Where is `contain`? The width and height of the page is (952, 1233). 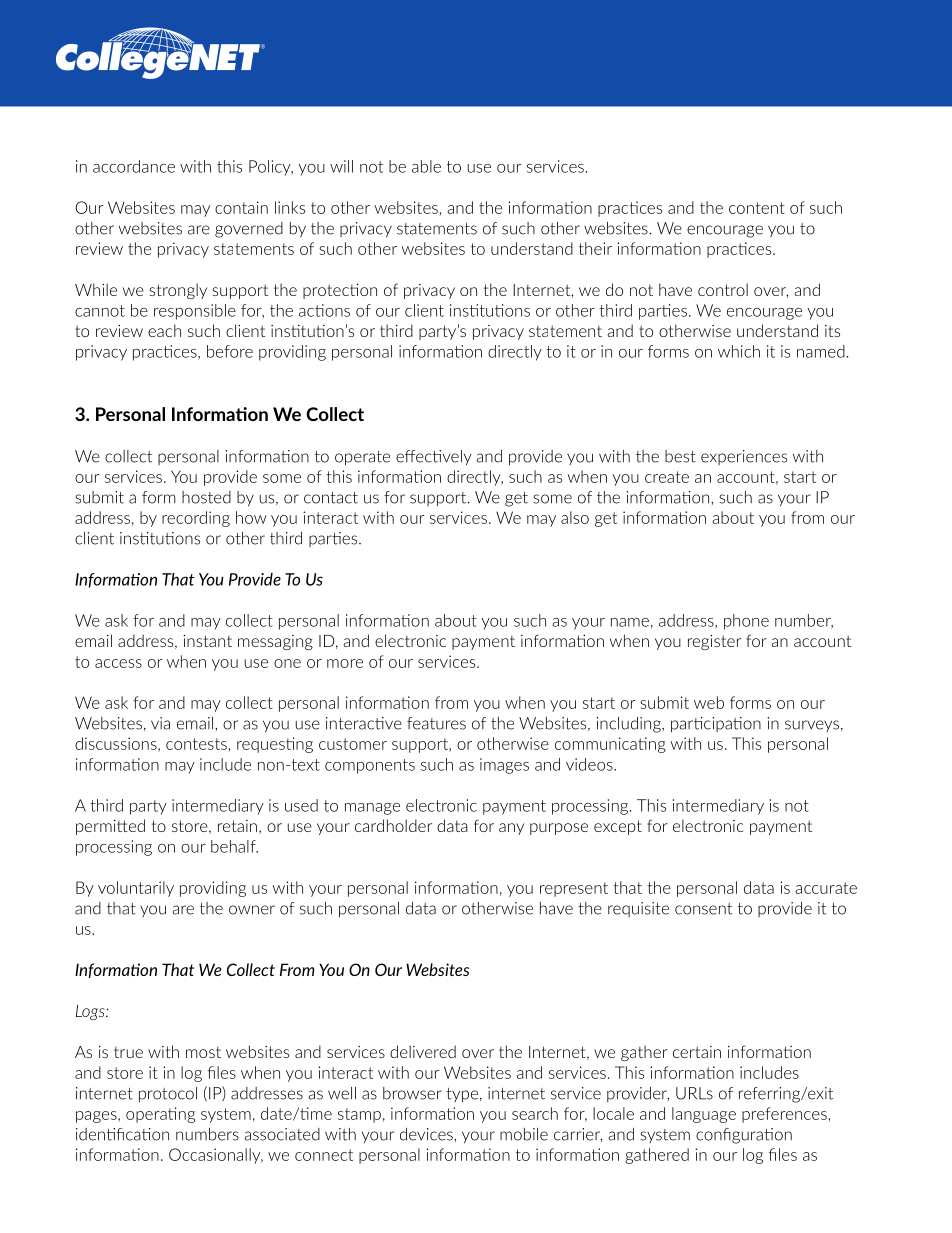 contain is located at coordinates (241, 207).
